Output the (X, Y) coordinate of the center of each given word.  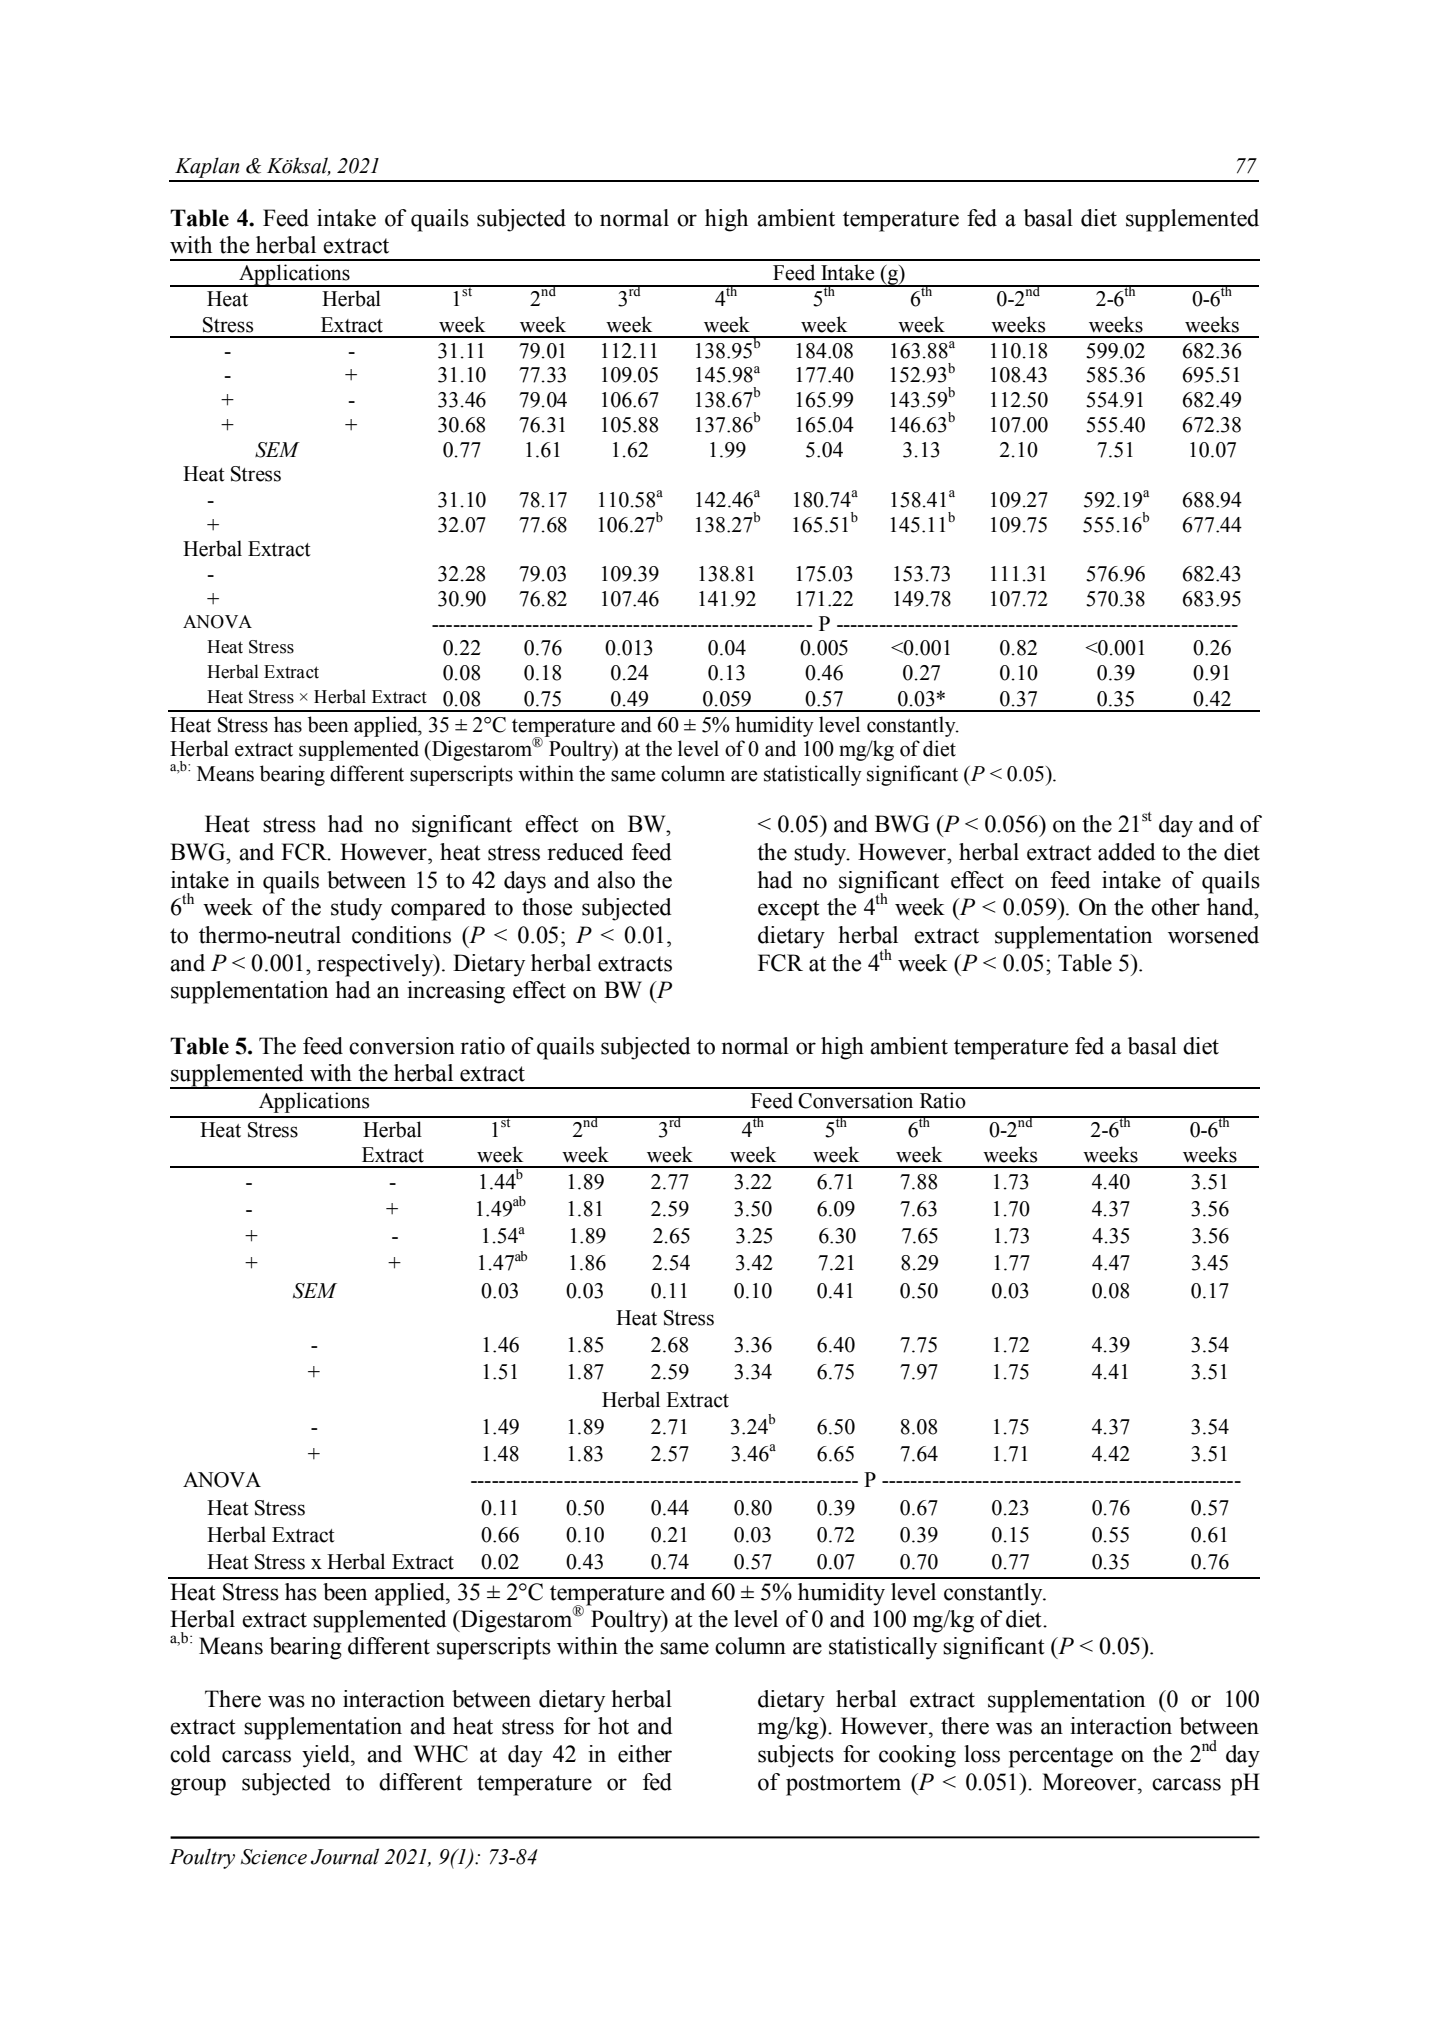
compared (438, 909)
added (1127, 852)
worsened (1213, 935)
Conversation (855, 1100)
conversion (402, 1046)
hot (613, 1726)
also (616, 880)
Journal (345, 1856)
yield (327, 1756)
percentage (1061, 1757)
